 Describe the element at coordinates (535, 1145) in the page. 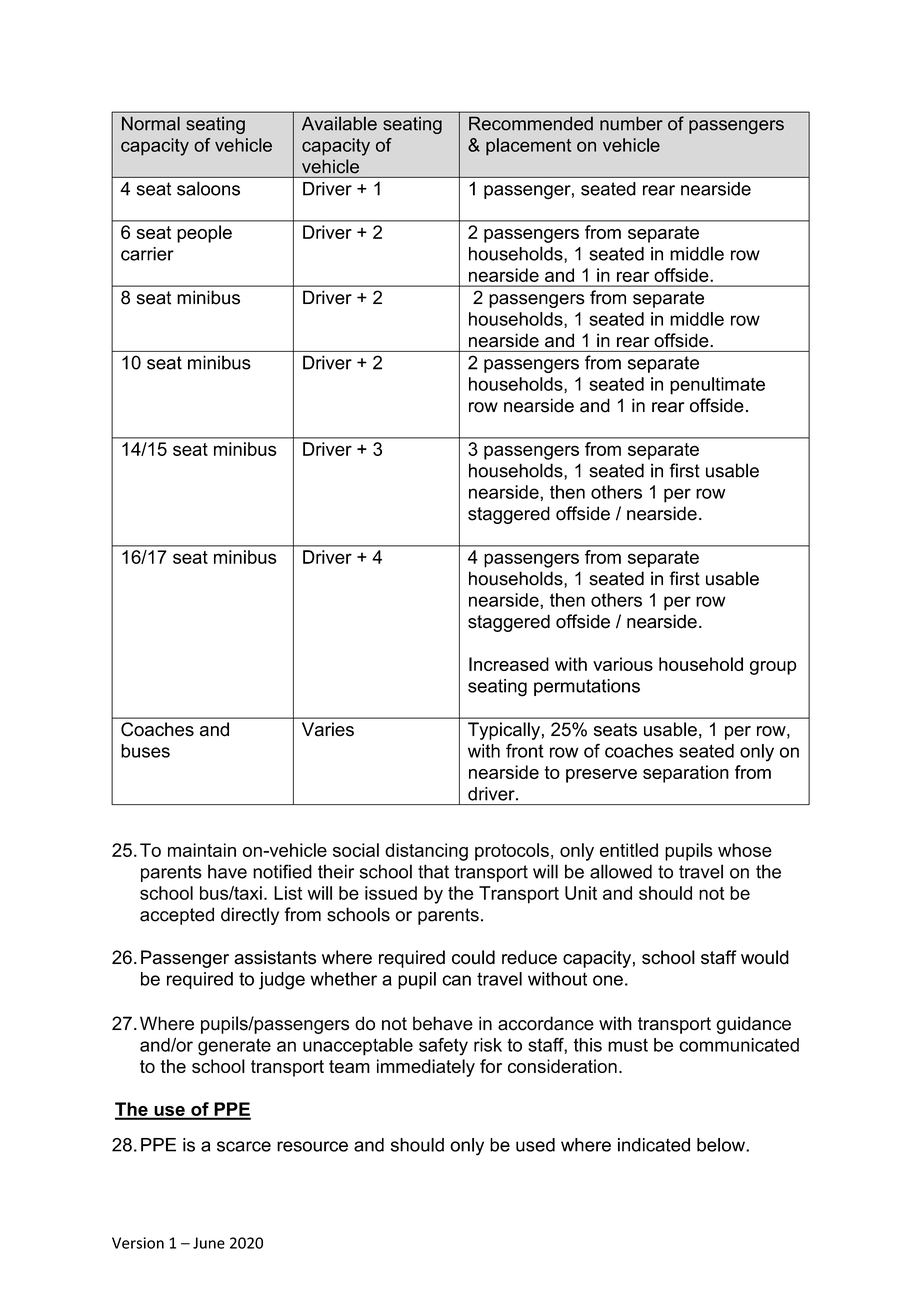

I see `used` at that location.
